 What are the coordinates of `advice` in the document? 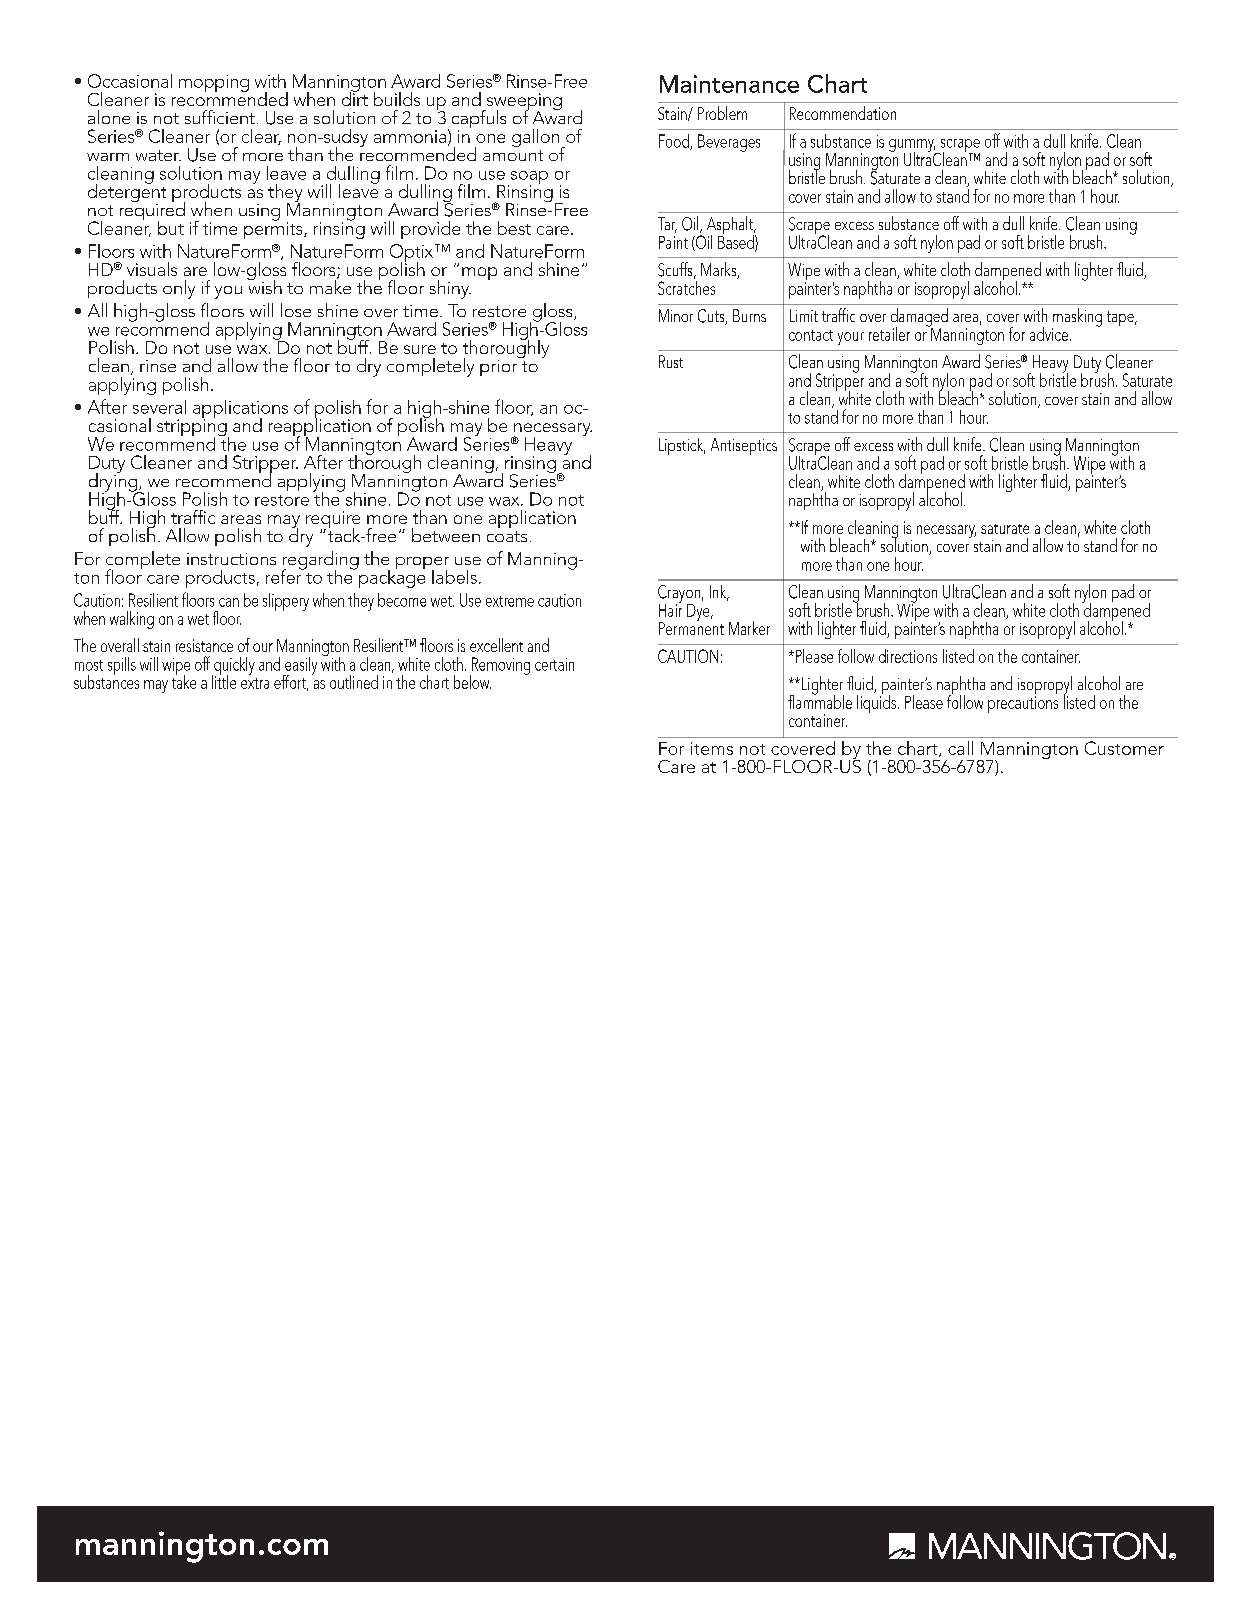 It's located at (1049, 334).
